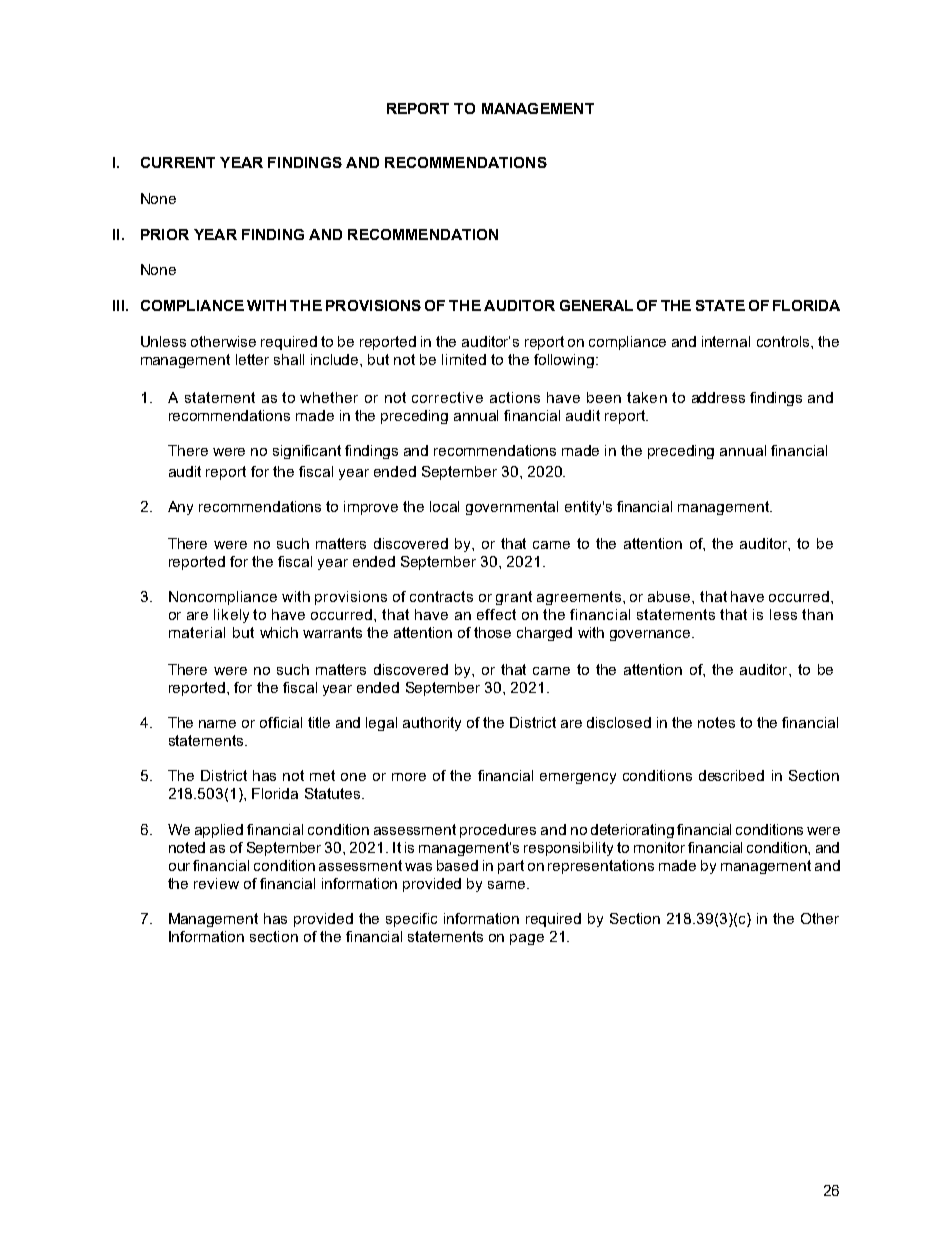 The image size is (952, 1233). What do you see at coordinates (180, 508) in the screenshot?
I see `Any` at bounding box center [180, 508].
